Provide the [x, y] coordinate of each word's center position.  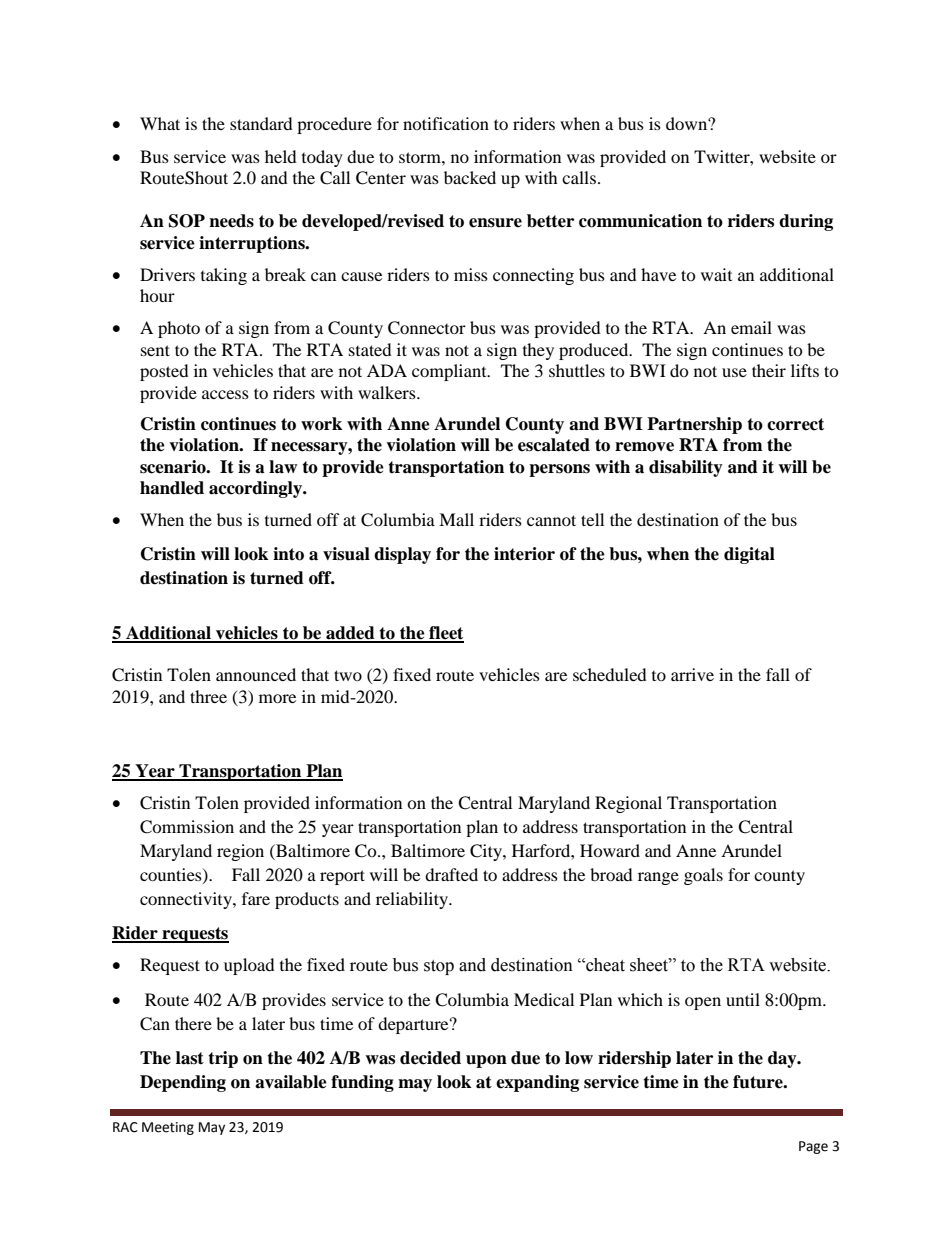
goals [703, 876]
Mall [456, 519]
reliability [413, 900]
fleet [445, 634]
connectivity [187, 900]
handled [172, 488]
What [160, 123]
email [751, 327]
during [806, 222]
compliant [450, 372]
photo [179, 329]
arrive [692, 674]
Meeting [168, 1128]
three [208, 696]
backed [470, 177]
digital [749, 555]
